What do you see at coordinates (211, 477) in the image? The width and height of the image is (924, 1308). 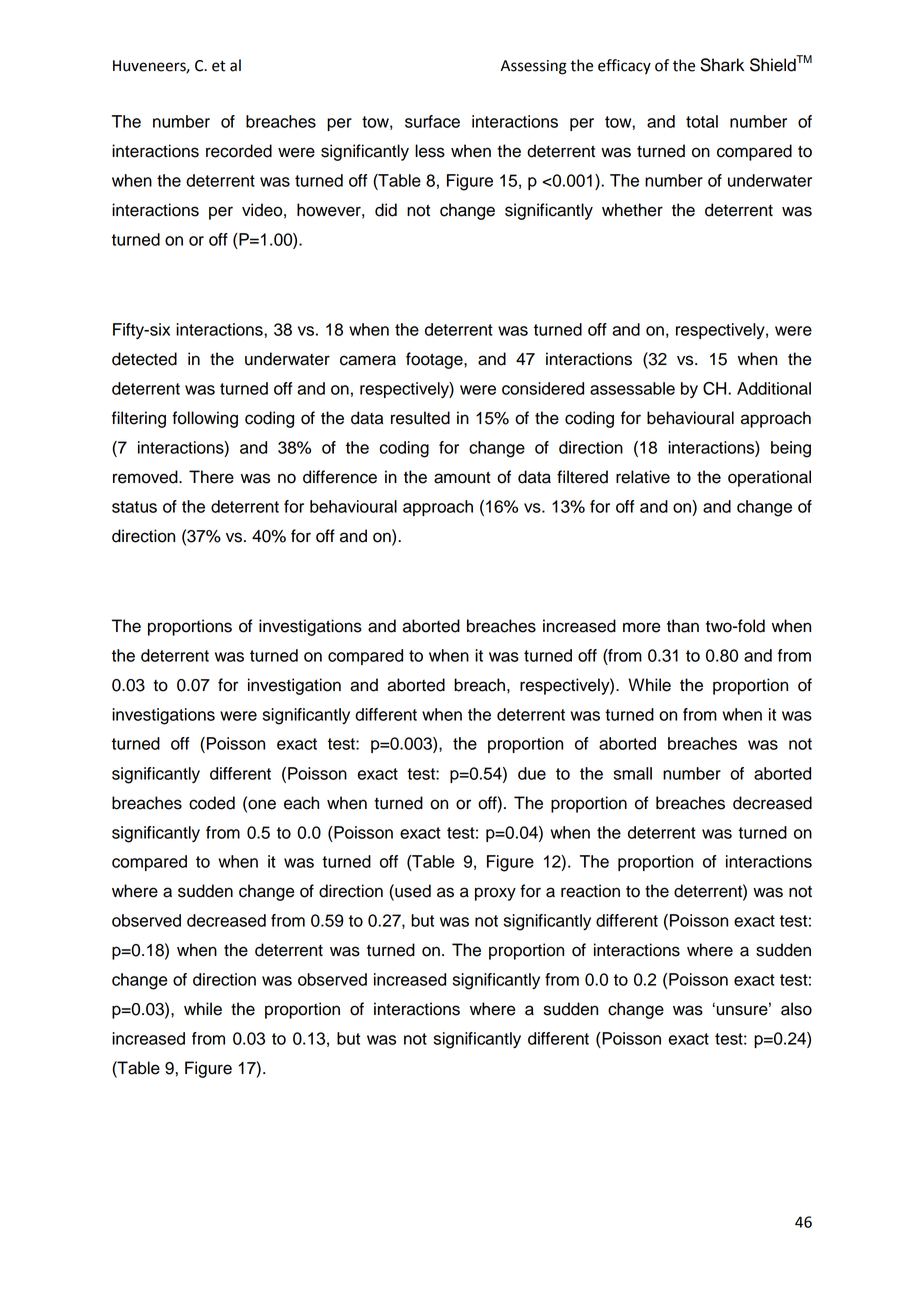 I see `There` at bounding box center [211, 477].
